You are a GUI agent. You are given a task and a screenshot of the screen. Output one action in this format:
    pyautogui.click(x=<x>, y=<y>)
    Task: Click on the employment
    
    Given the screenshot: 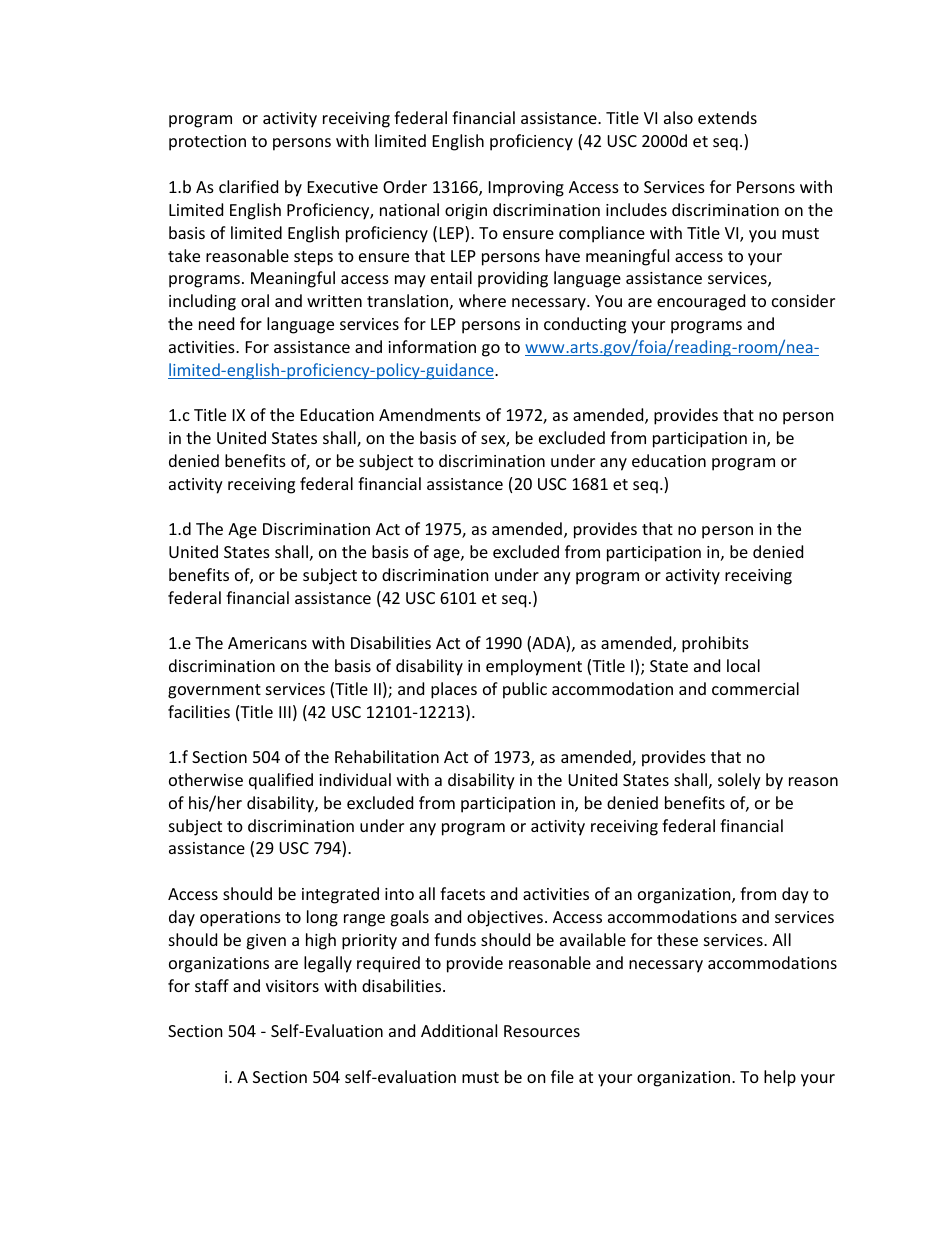 What is the action you would take?
    pyautogui.click(x=534, y=667)
